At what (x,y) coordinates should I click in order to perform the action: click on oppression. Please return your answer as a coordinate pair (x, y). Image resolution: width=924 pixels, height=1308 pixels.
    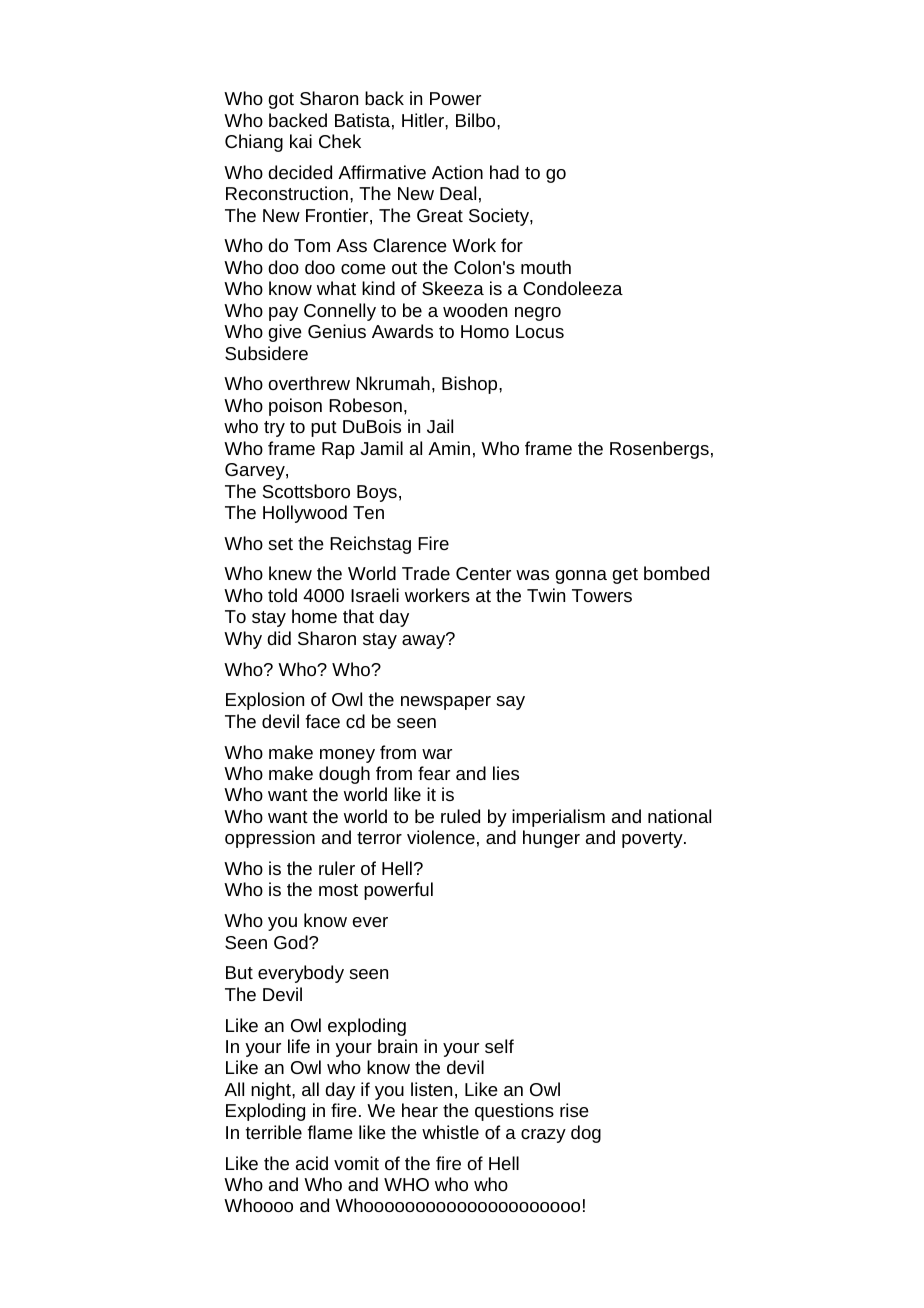
    Looking at the image, I should click on (270, 839).
